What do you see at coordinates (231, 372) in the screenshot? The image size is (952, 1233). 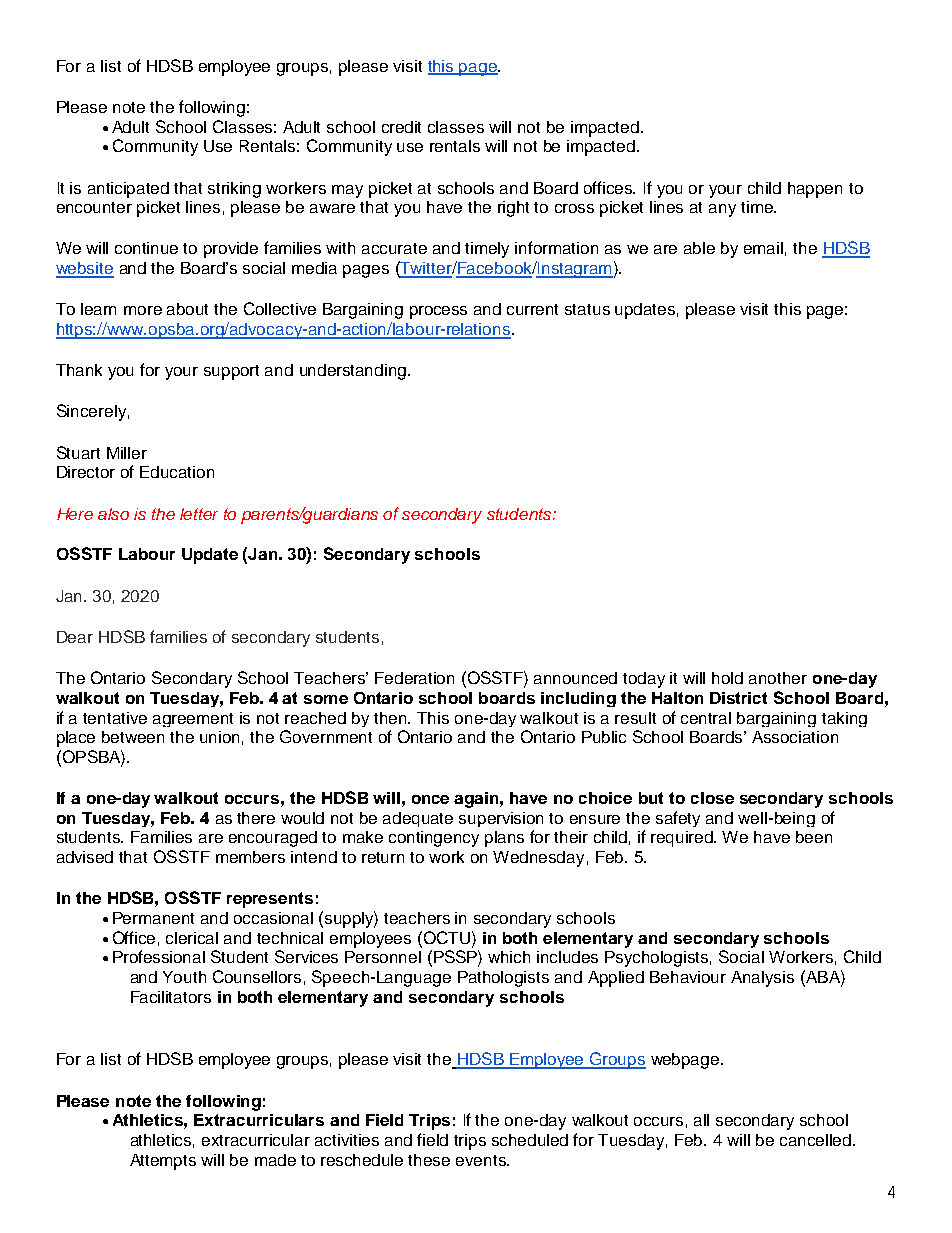 I see `support` at bounding box center [231, 372].
